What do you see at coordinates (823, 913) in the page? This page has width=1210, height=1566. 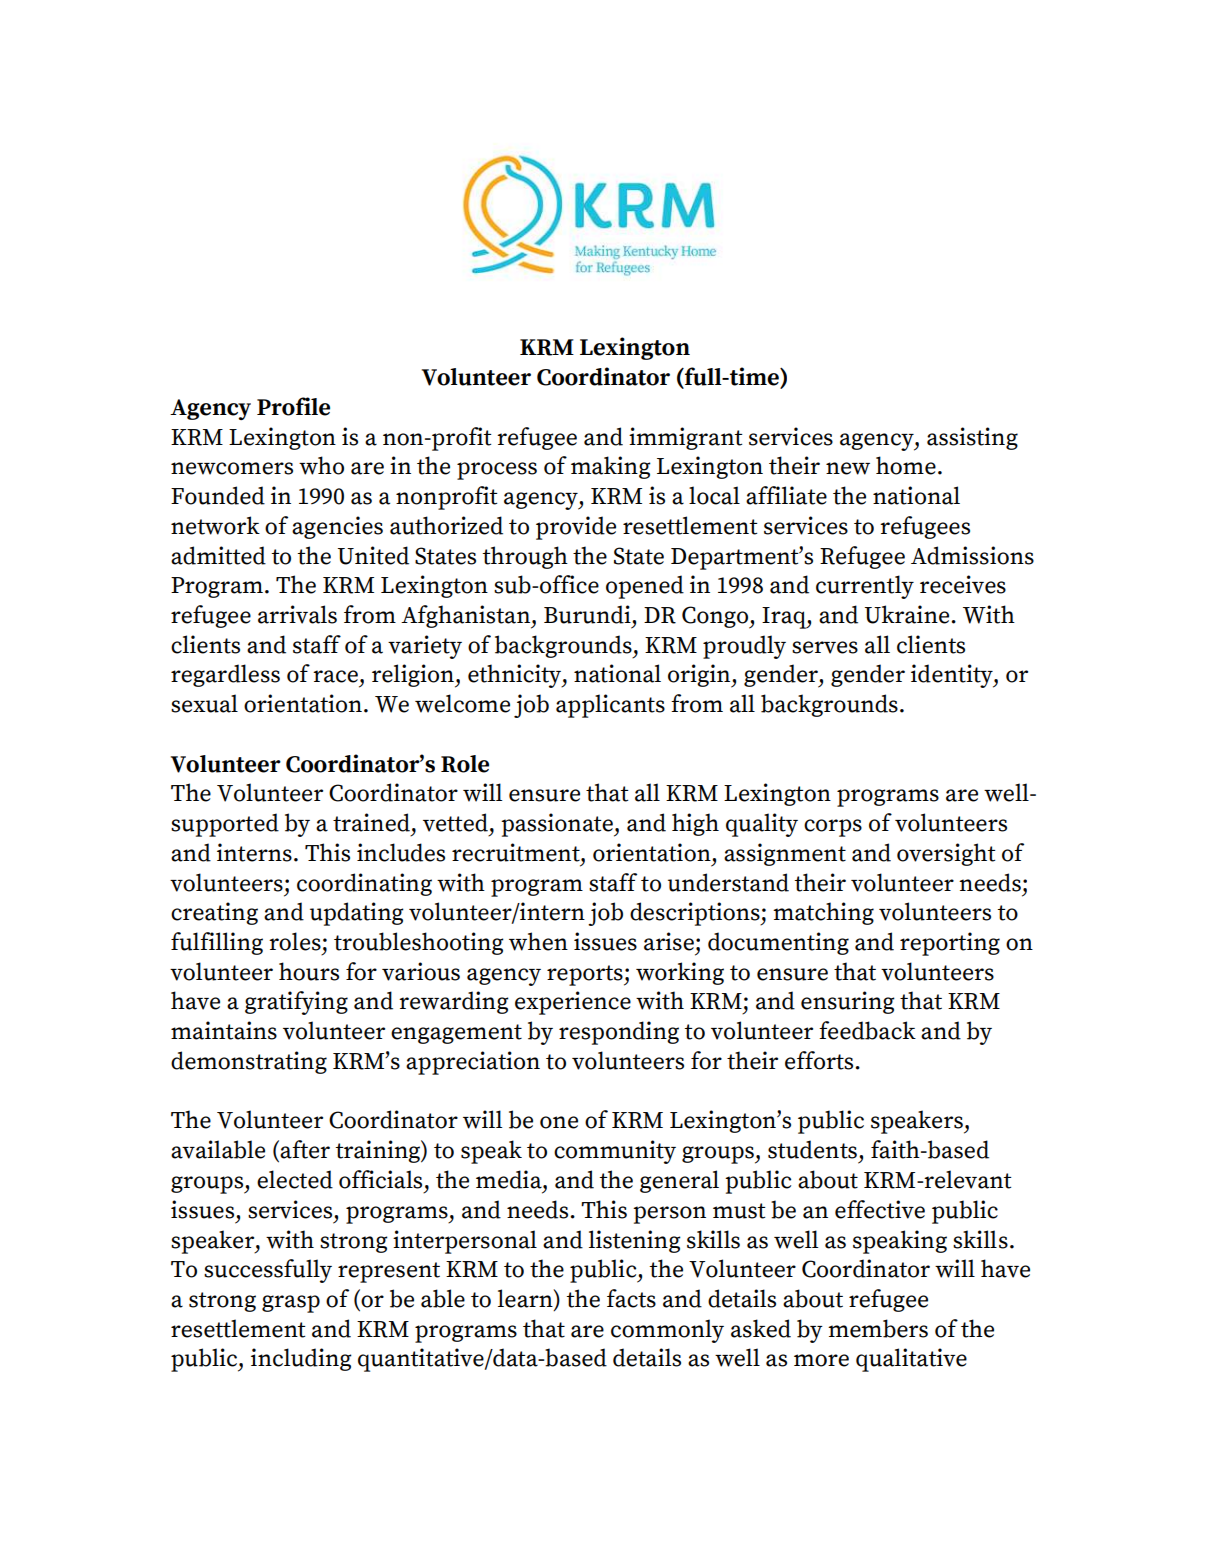 I see `matching` at bounding box center [823, 913].
